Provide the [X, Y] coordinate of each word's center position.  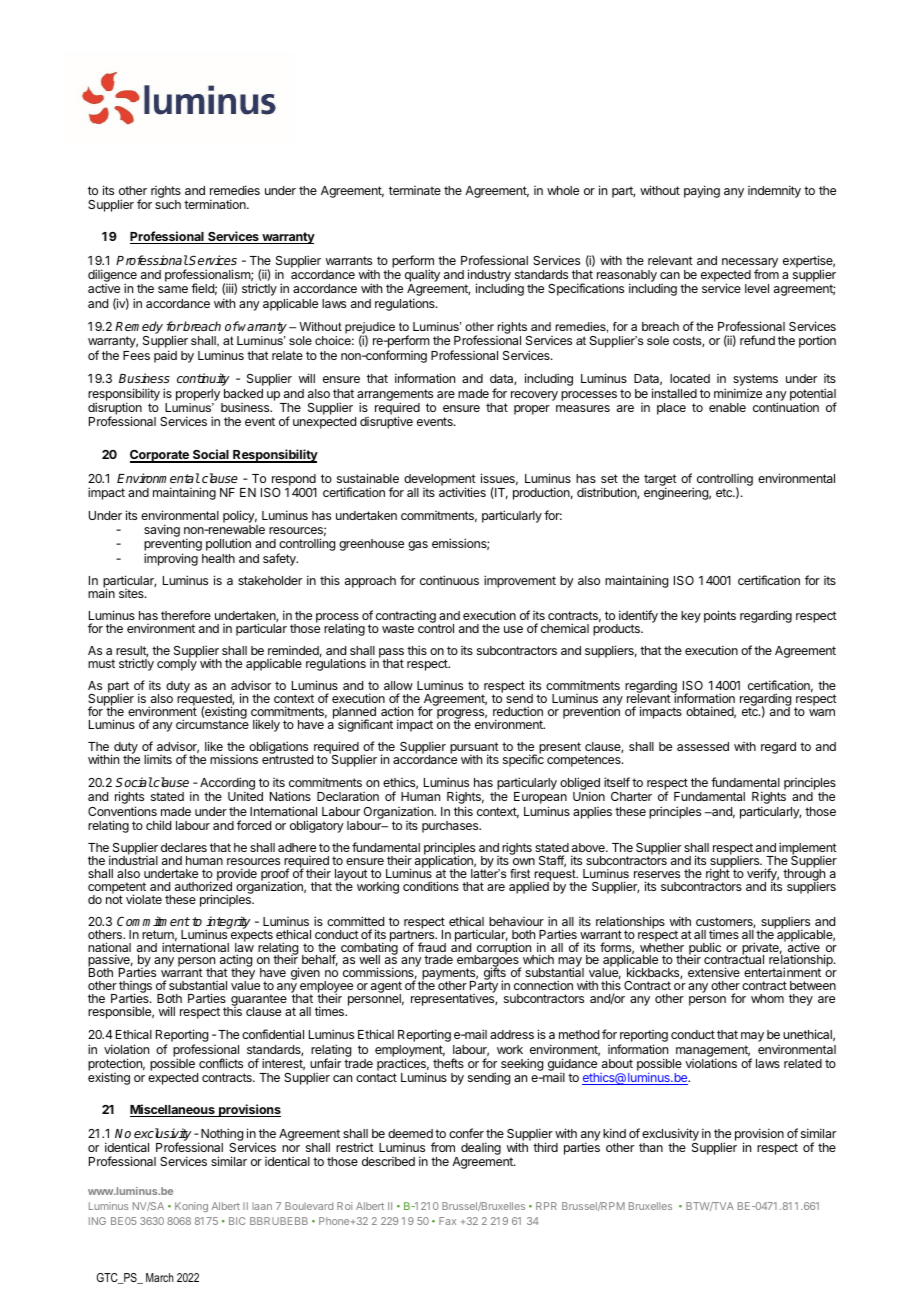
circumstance [212, 723]
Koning [191, 1207]
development [440, 481]
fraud [432, 947]
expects [251, 936]
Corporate [160, 456]
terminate [415, 190]
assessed [703, 746]
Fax [447, 1221]
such [168, 204]
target [660, 481]
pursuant [474, 749]
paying [702, 191]
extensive [714, 972]
